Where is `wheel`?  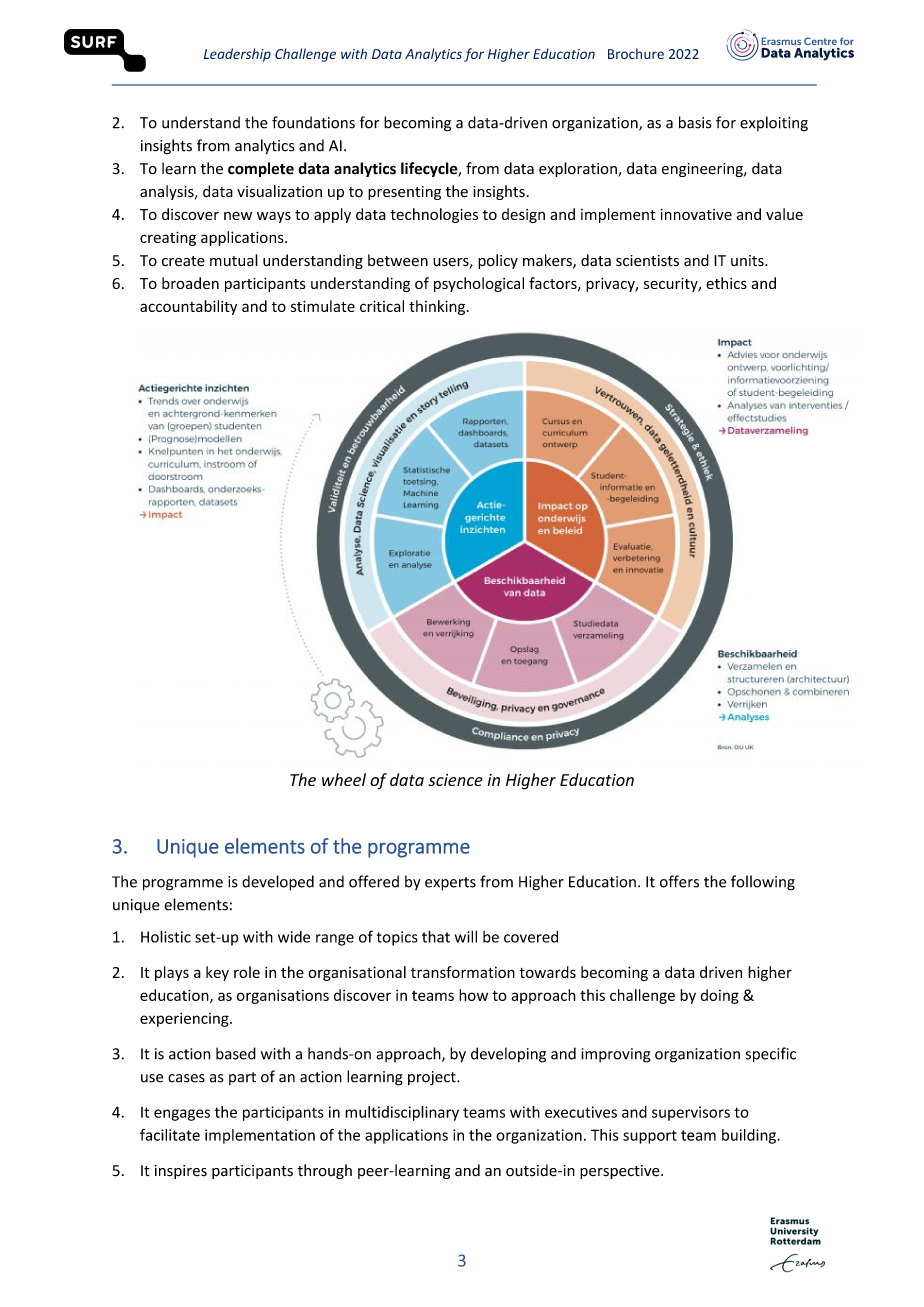 wheel is located at coordinates (344, 779).
